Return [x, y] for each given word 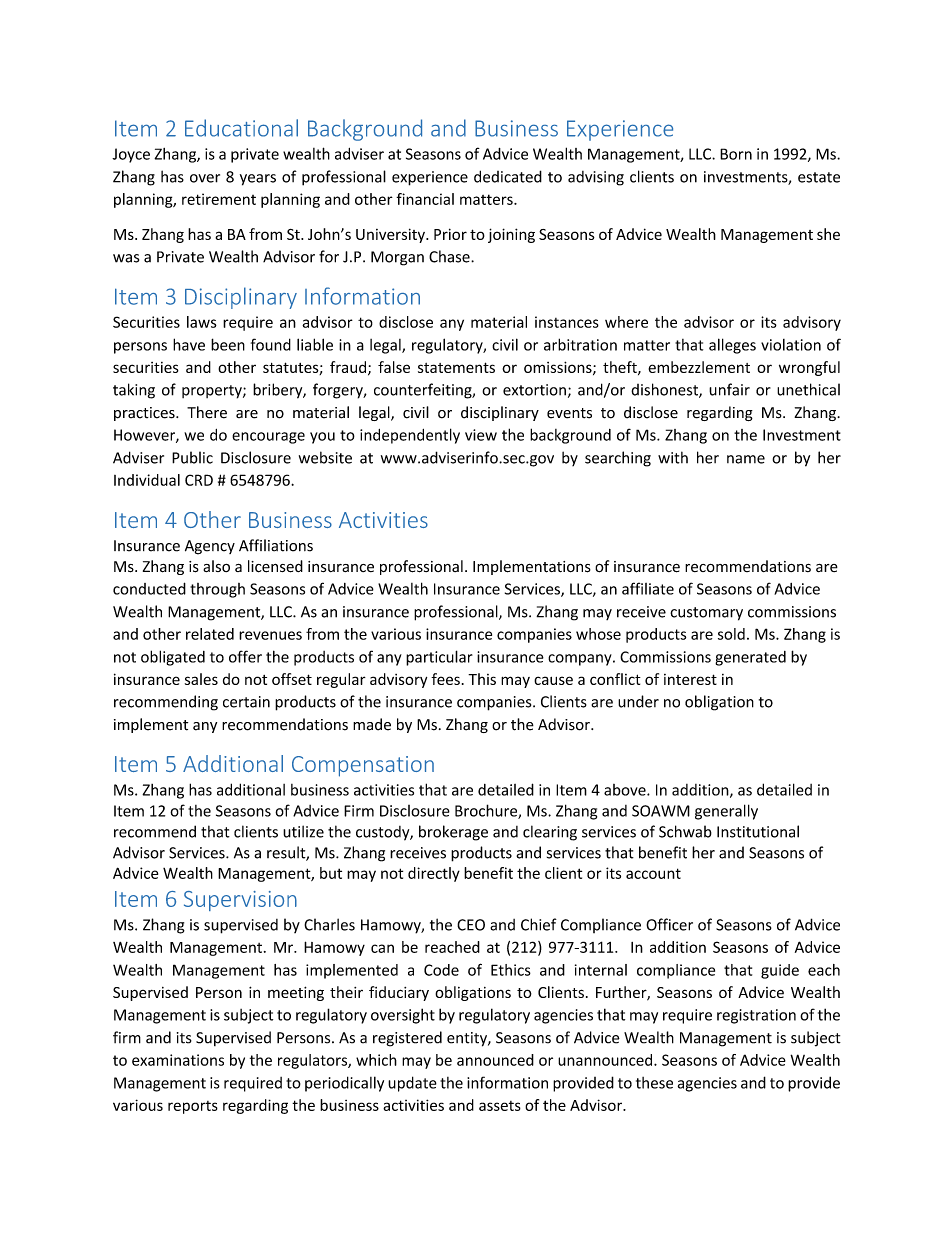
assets [500, 1106]
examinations [178, 1060]
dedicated [508, 176]
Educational [241, 128]
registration [756, 1016]
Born [736, 154]
